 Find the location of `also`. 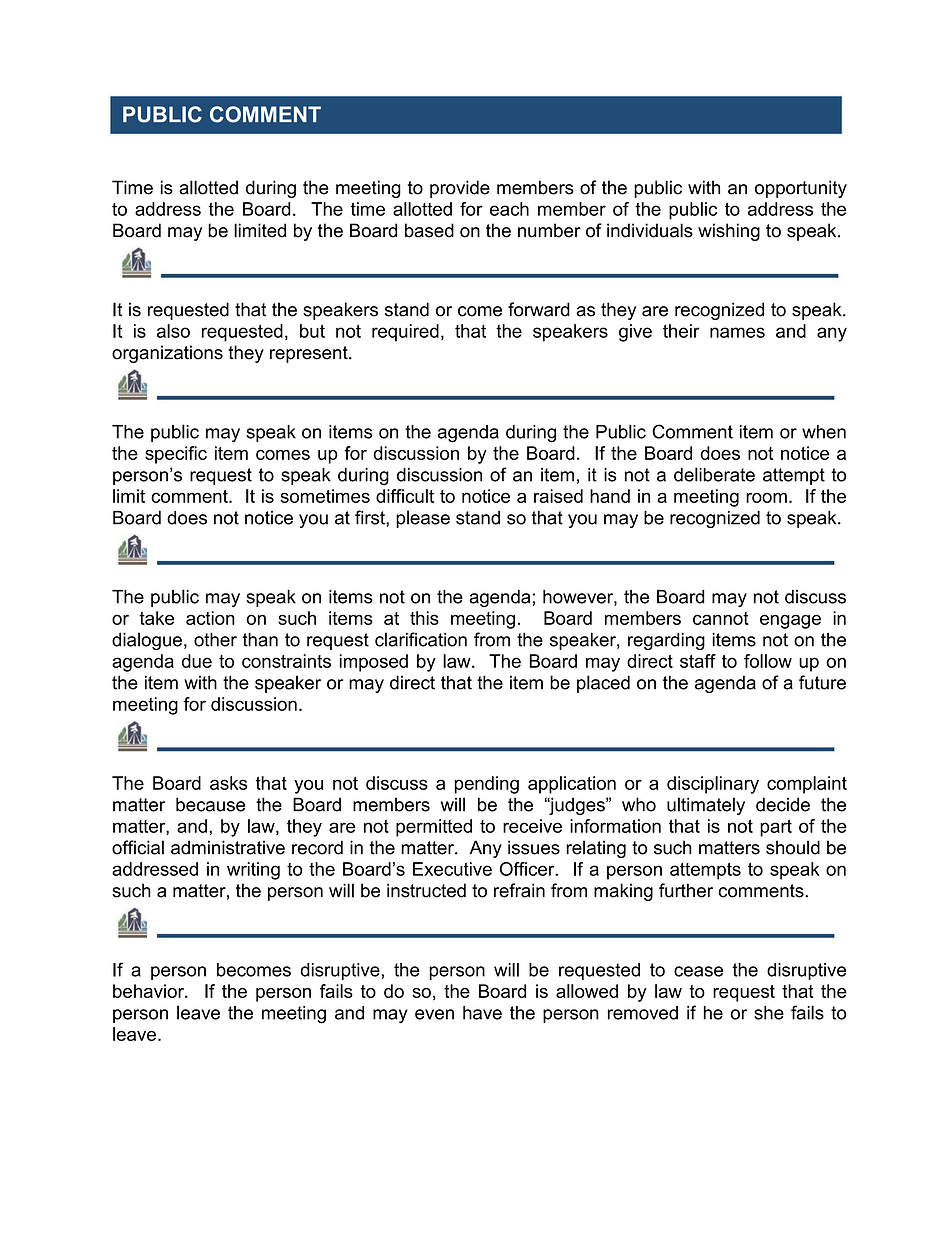

also is located at coordinates (173, 331).
